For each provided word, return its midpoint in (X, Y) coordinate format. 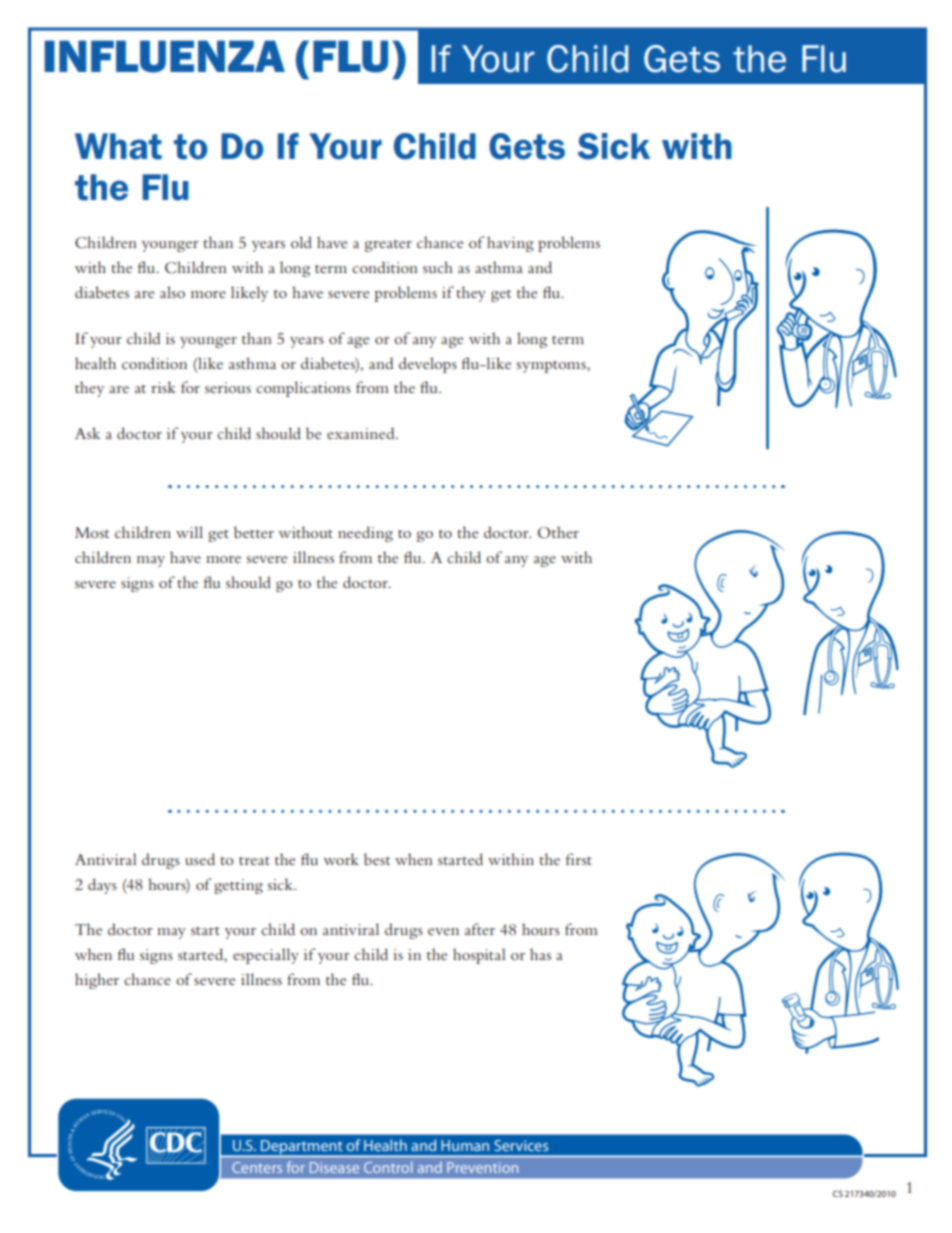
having (510, 244)
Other (558, 532)
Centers (257, 1167)
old (301, 242)
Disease (334, 1167)
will (189, 532)
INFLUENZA (164, 56)
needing (365, 534)
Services (521, 1145)
